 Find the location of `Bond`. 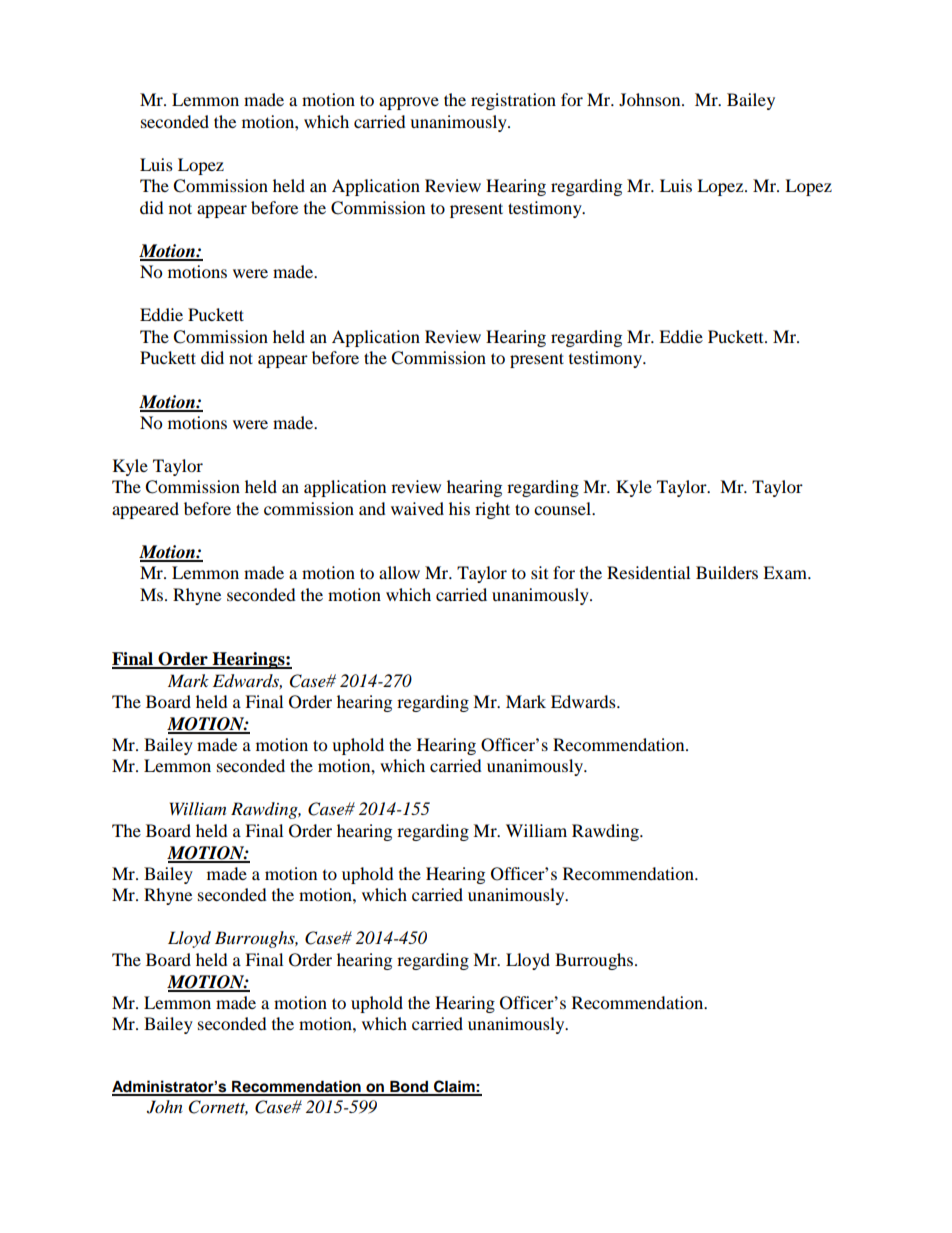

Bond is located at coordinates (409, 1088).
